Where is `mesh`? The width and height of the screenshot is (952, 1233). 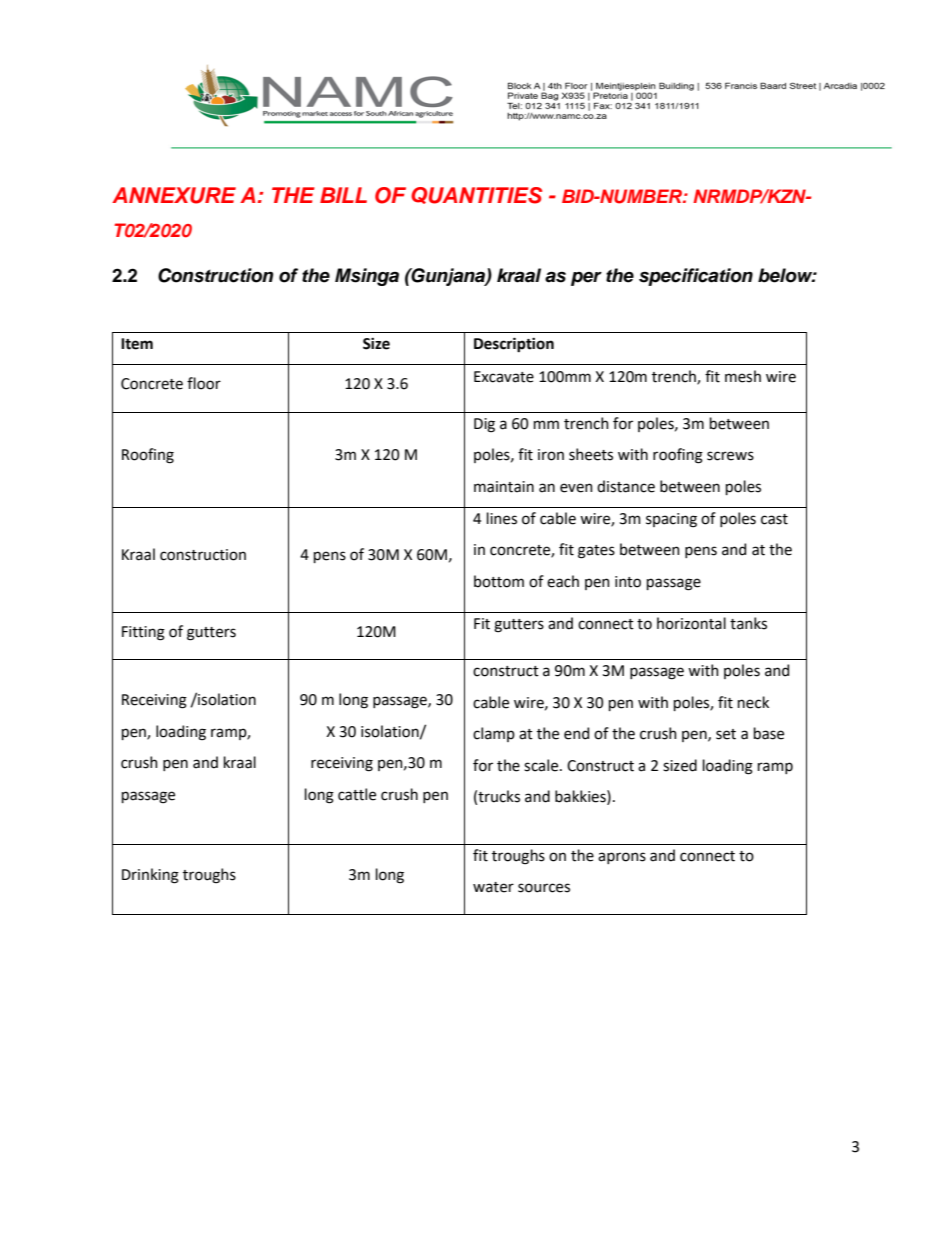 mesh is located at coordinates (743, 376).
